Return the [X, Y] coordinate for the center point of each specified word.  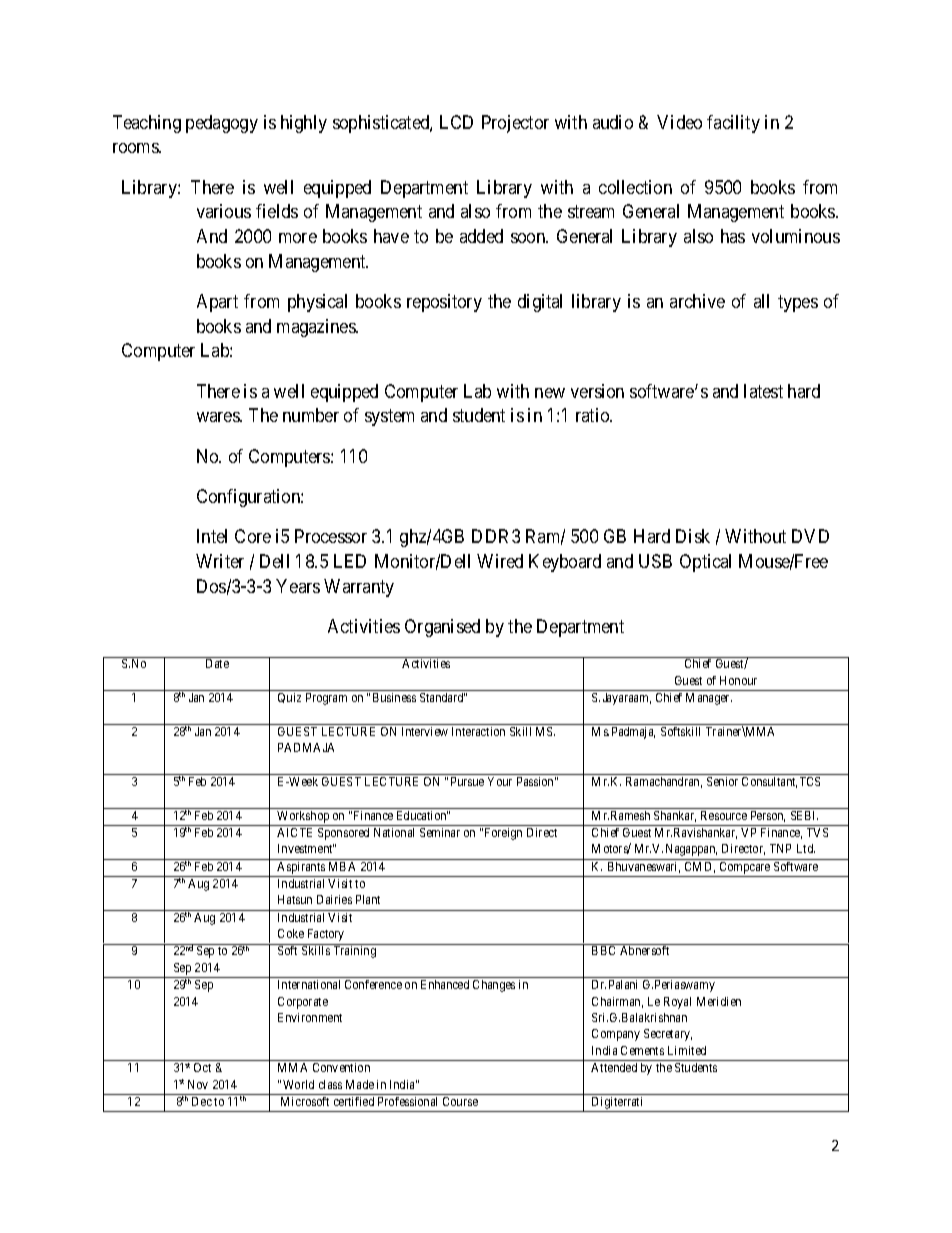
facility [733, 124]
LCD [456, 122]
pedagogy [222, 124]
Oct [202, 1067]
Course [460, 1101]
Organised [442, 628]
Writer [220, 561]
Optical [705, 563]
